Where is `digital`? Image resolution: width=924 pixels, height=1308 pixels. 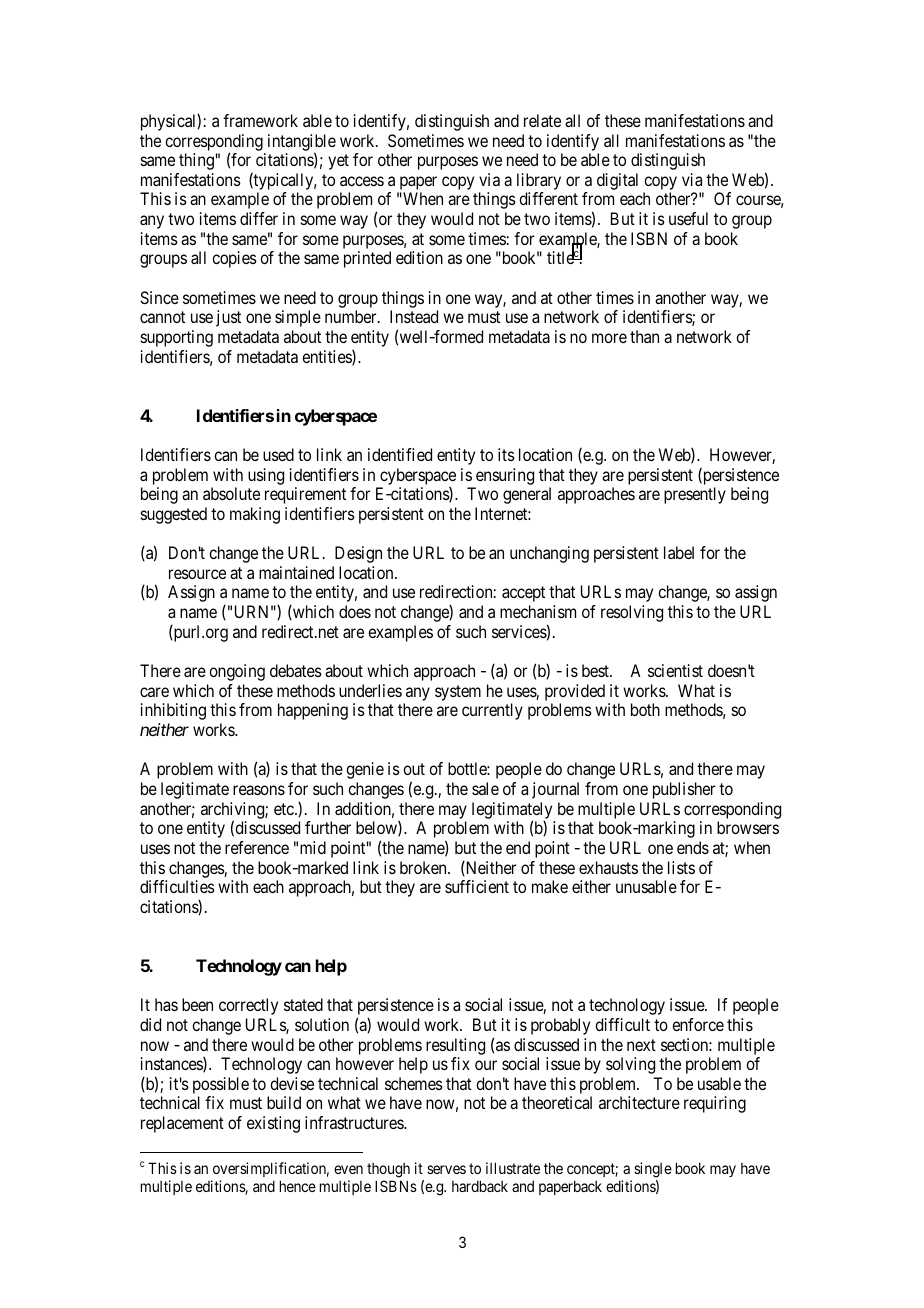
digital is located at coordinates (617, 181).
